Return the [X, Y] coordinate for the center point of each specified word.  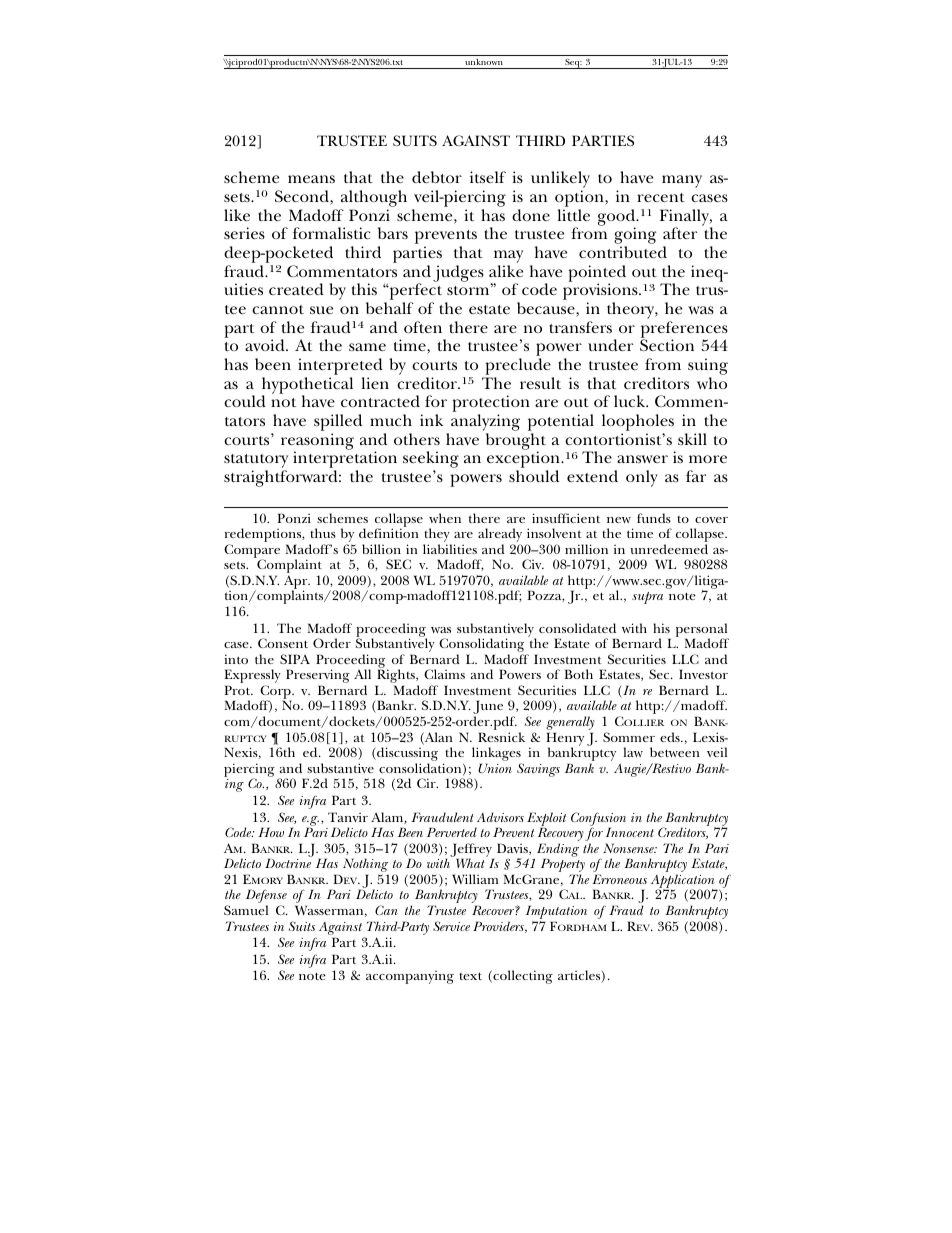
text [470, 976]
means [311, 179]
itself [488, 177]
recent [661, 197]
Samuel [246, 910]
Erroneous [619, 879]
